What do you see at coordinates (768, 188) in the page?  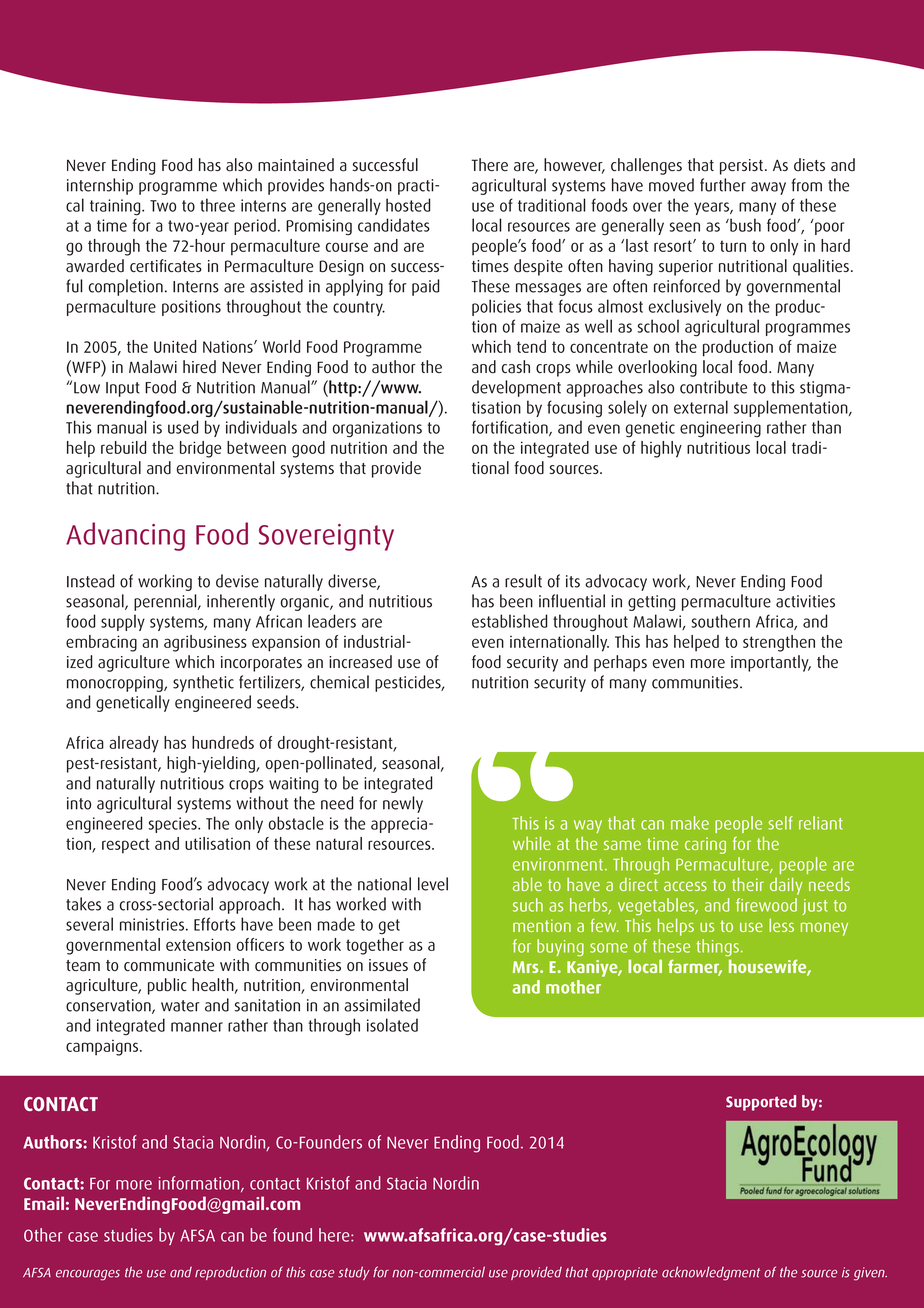 I see `away` at bounding box center [768, 188].
